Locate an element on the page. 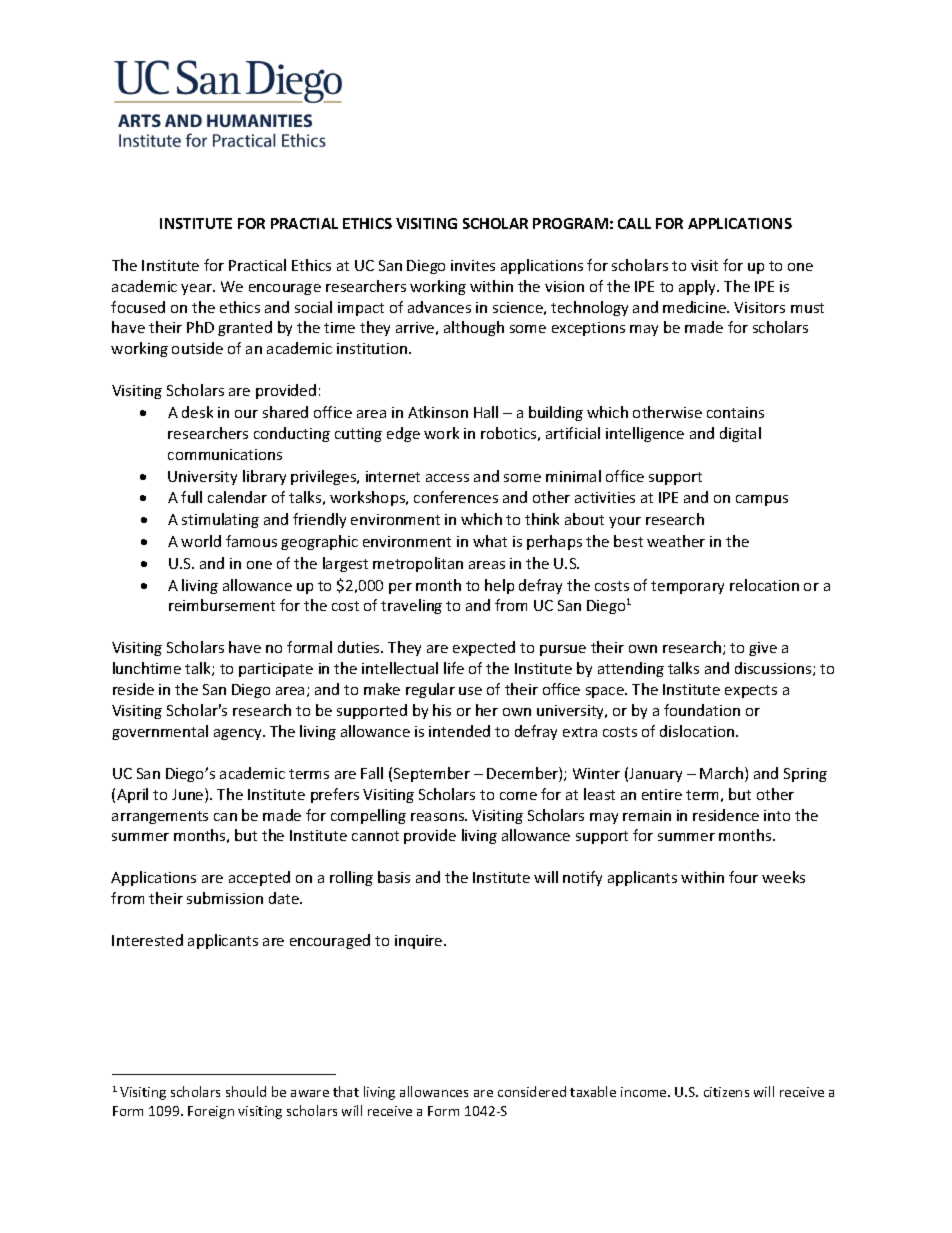  participate is located at coordinates (276, 670).
